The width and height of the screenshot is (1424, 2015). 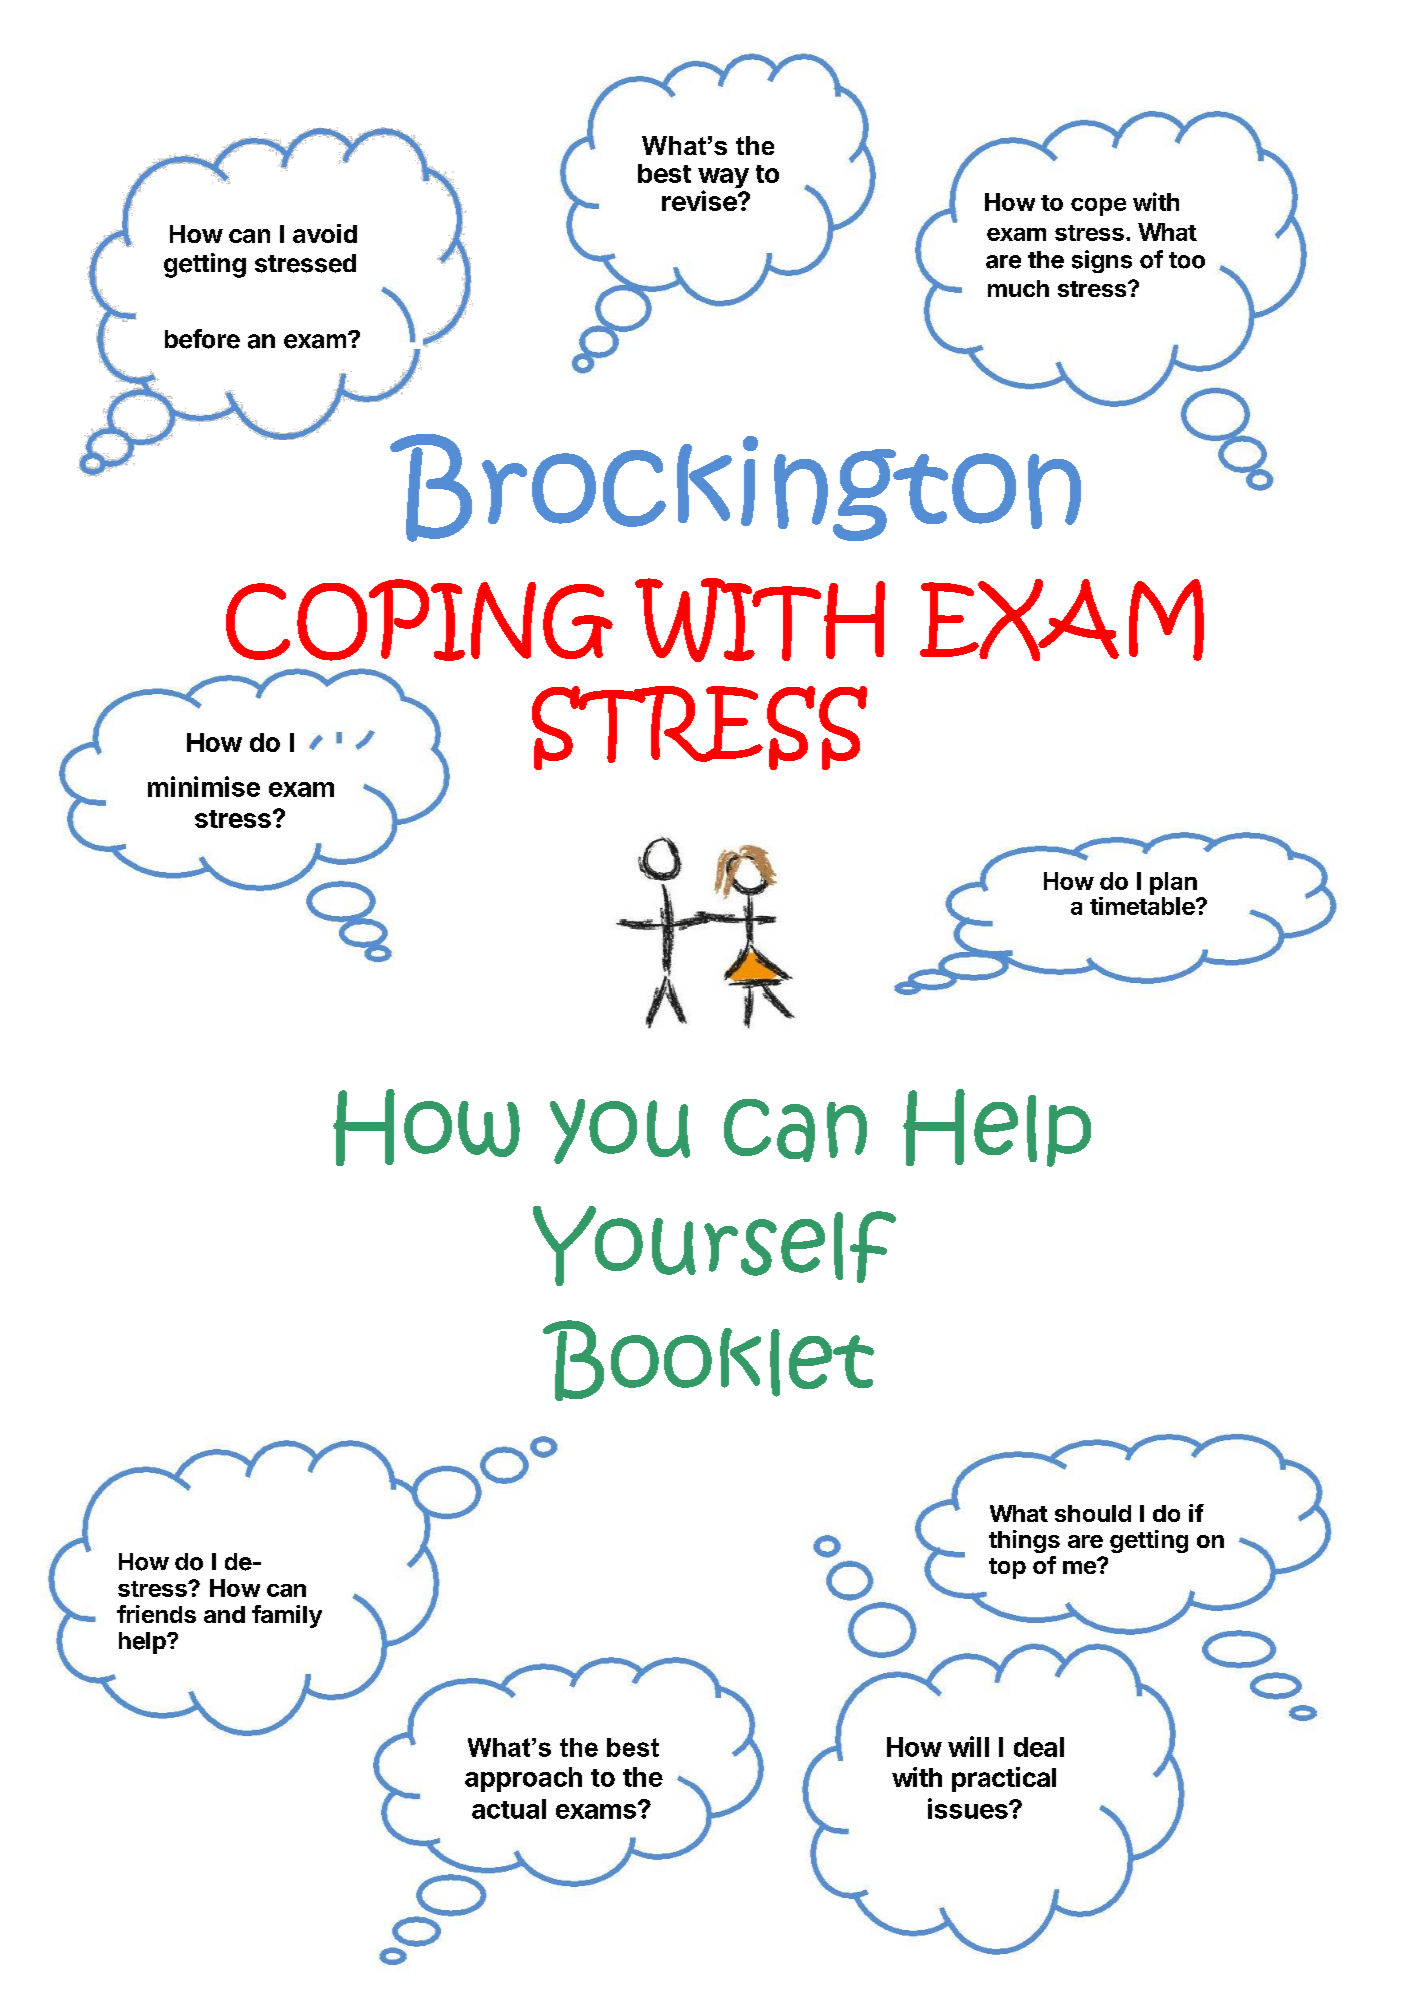 I want to click on cope, so click(x=1098, y=207).
